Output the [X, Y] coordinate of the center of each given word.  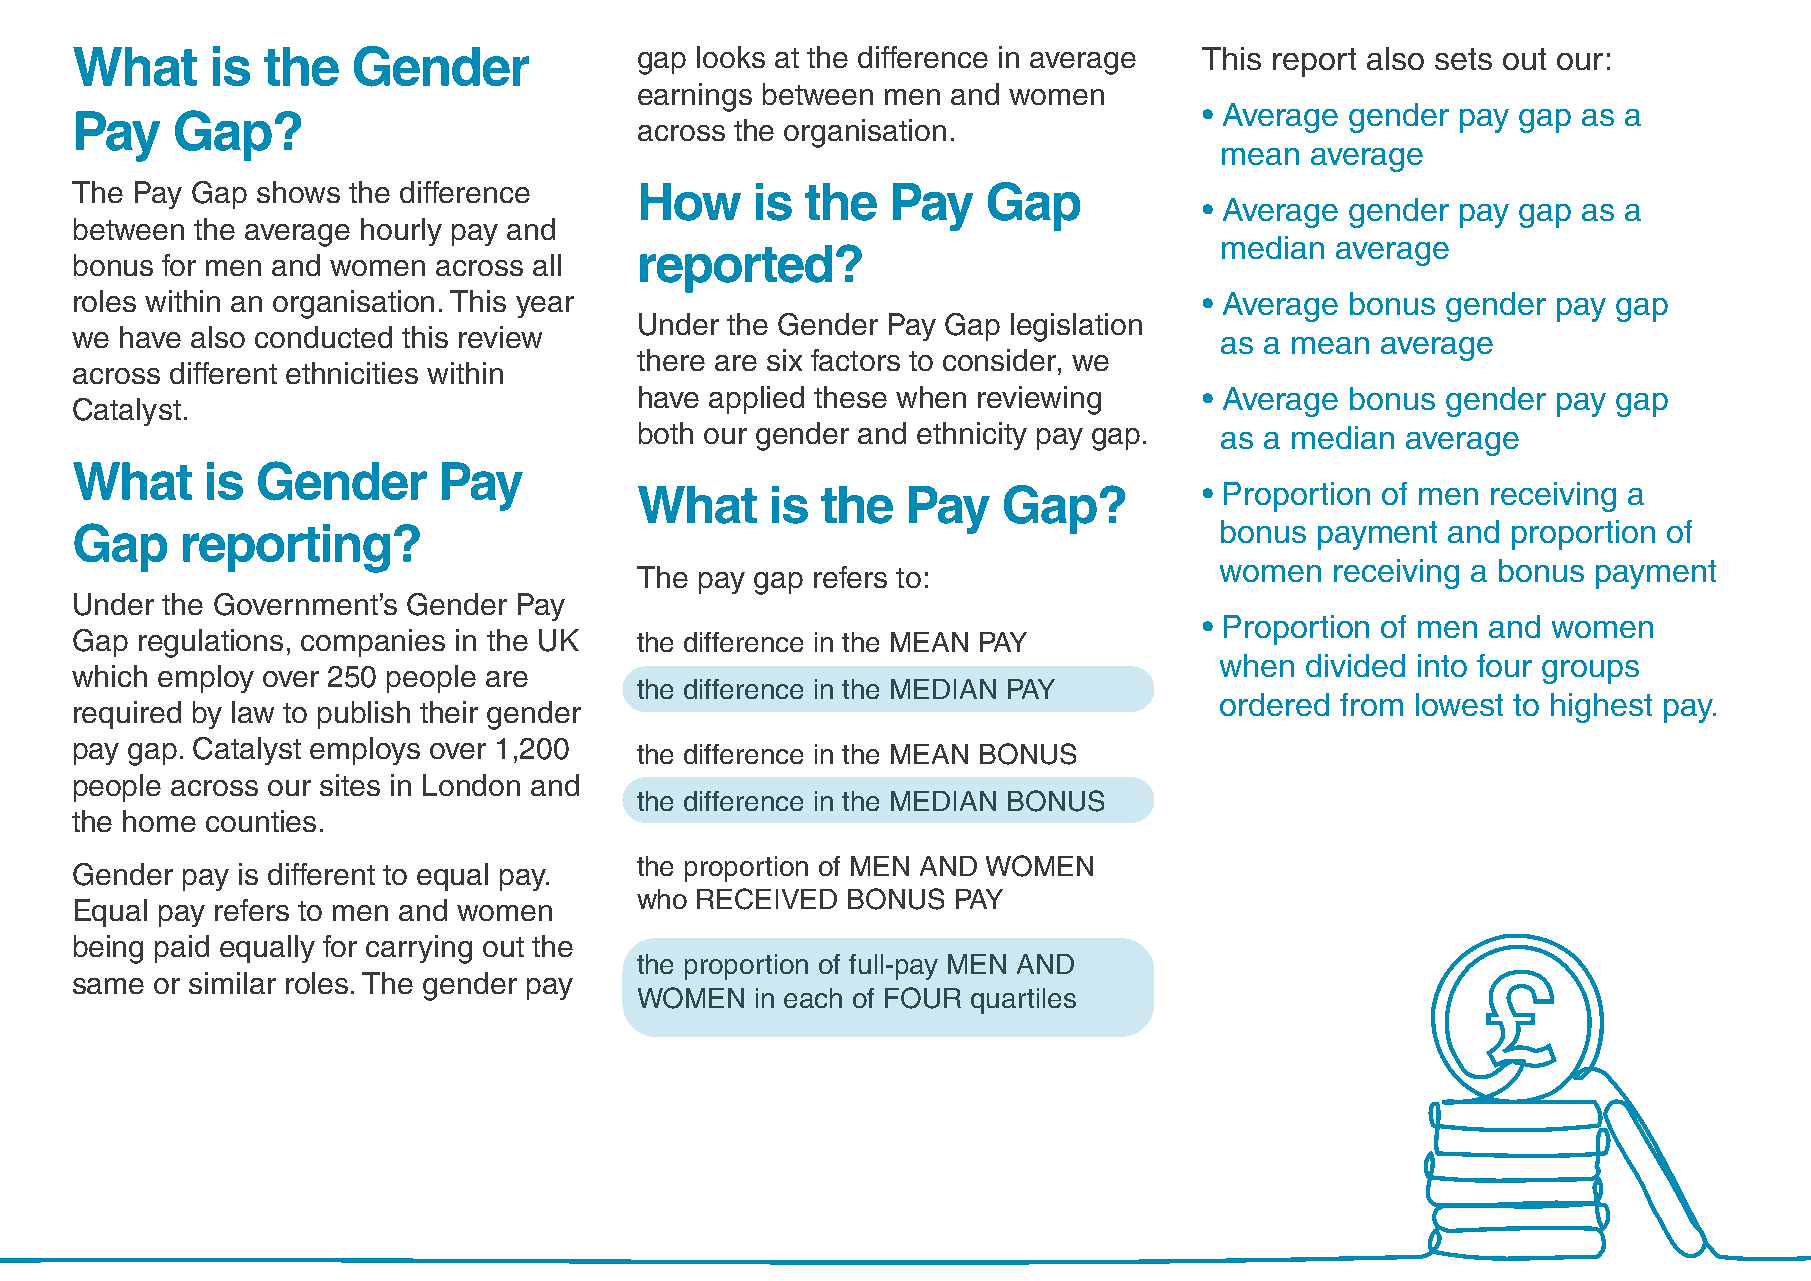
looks [731, 57]
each [813, 998]
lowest [1459, 704]
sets [1463, 59]
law [253, 712]
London [471, 785]
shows [298, 192]
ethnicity [972, 436]
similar [232, 983]
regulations [211, 643]
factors [855, 360]
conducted [323, 337]
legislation [1076, 327]
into [1442, 665]
